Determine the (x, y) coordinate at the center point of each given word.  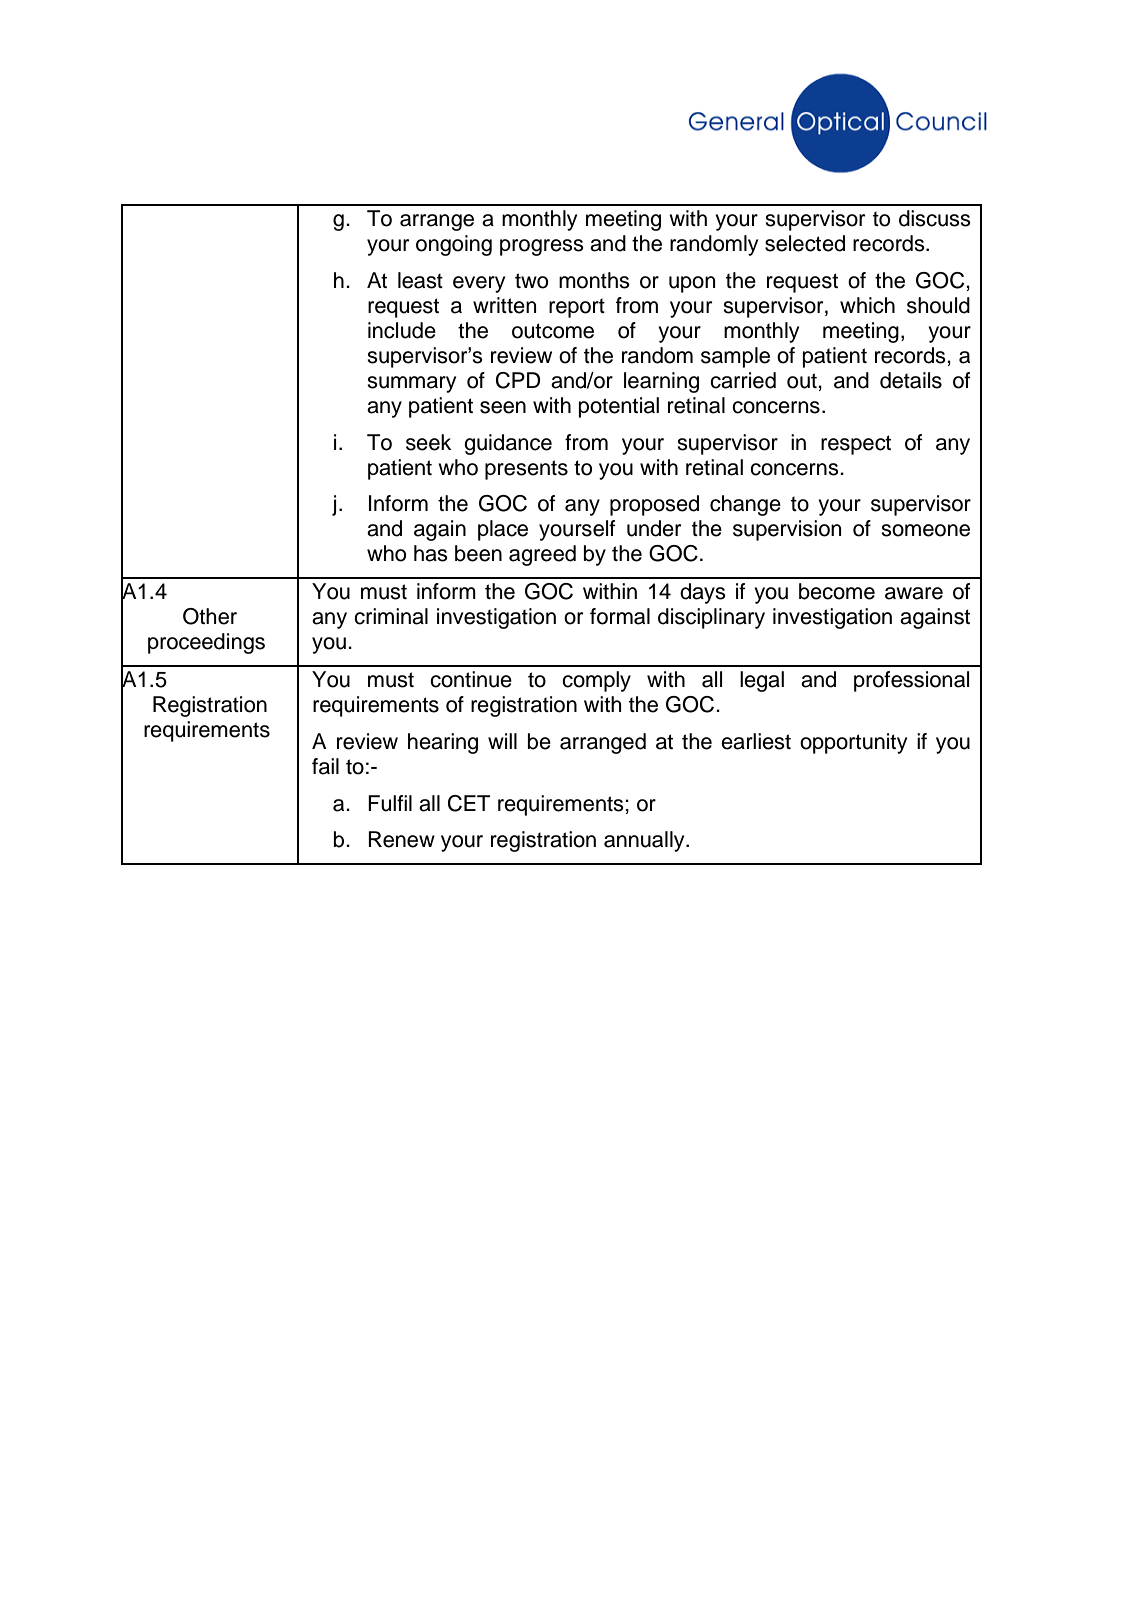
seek (428, 442)
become (837, 591)
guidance (508, 444)
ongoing (454, 245)
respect (856, 445)
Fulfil (390, 803)
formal (620, 616)
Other (210, 616)
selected (805, 243)
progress (542, 247)
